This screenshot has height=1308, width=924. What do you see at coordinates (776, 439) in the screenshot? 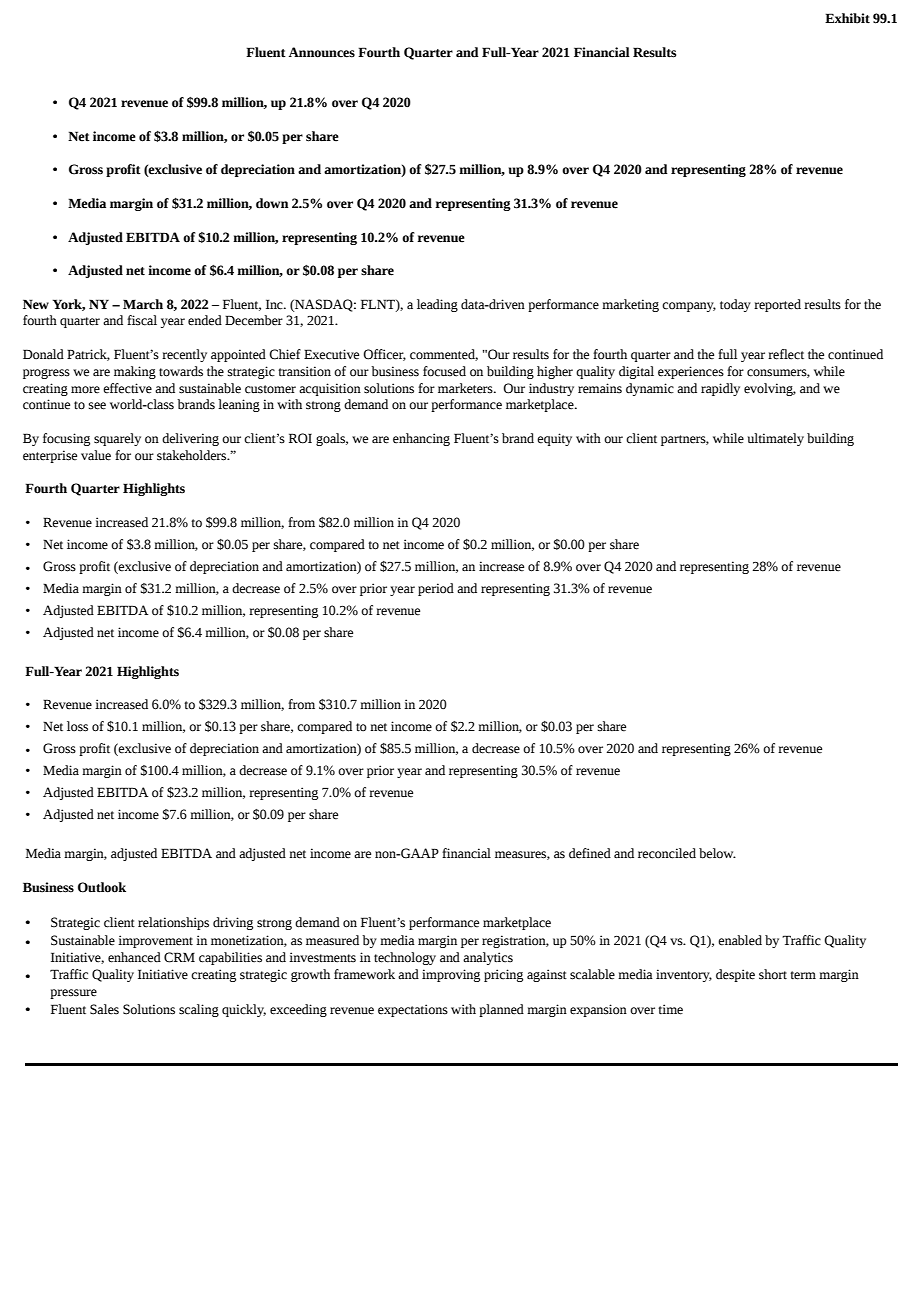
I see `ultimately` at bounding box center [776, 439].
